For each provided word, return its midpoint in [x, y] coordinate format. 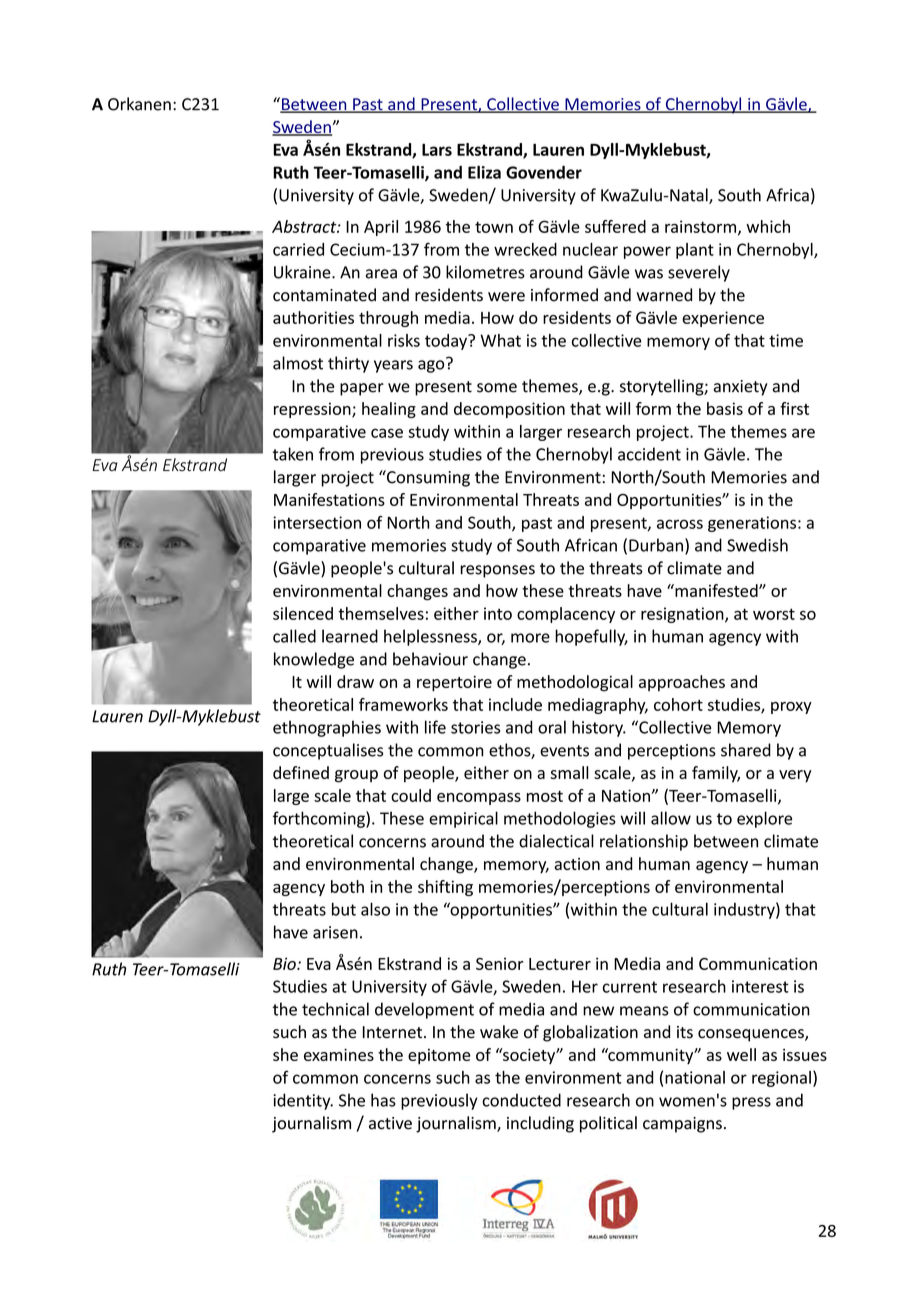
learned [350, 636]
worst [774, 614]
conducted [521, 1100]
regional [781, 1079]
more [530, 638]
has [383, 1100]
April [381, 228]
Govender [544, 172]
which [768, 226]
